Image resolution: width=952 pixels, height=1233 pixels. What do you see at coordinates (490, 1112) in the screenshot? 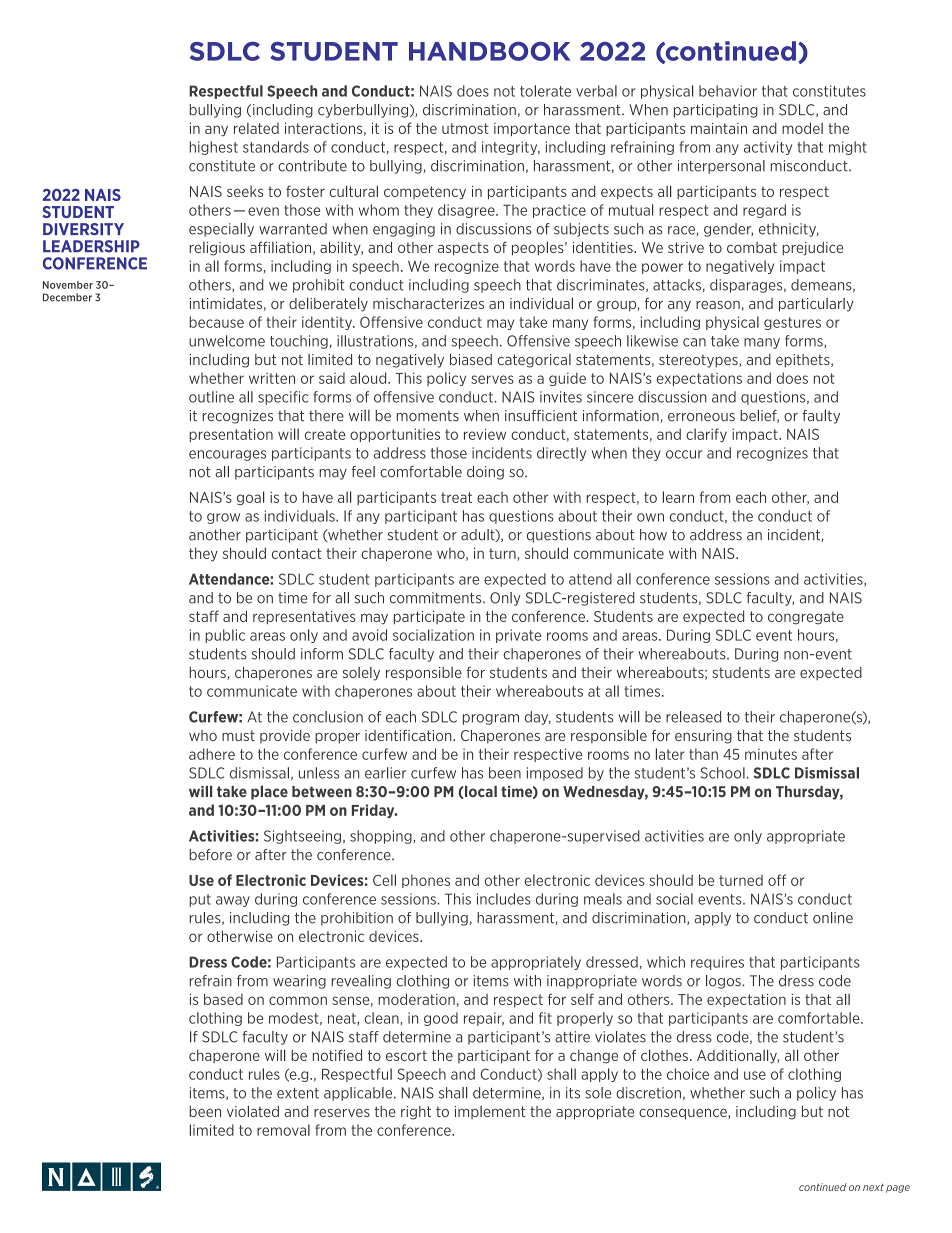
I see `implement` at bounding box center [490, 1112].
